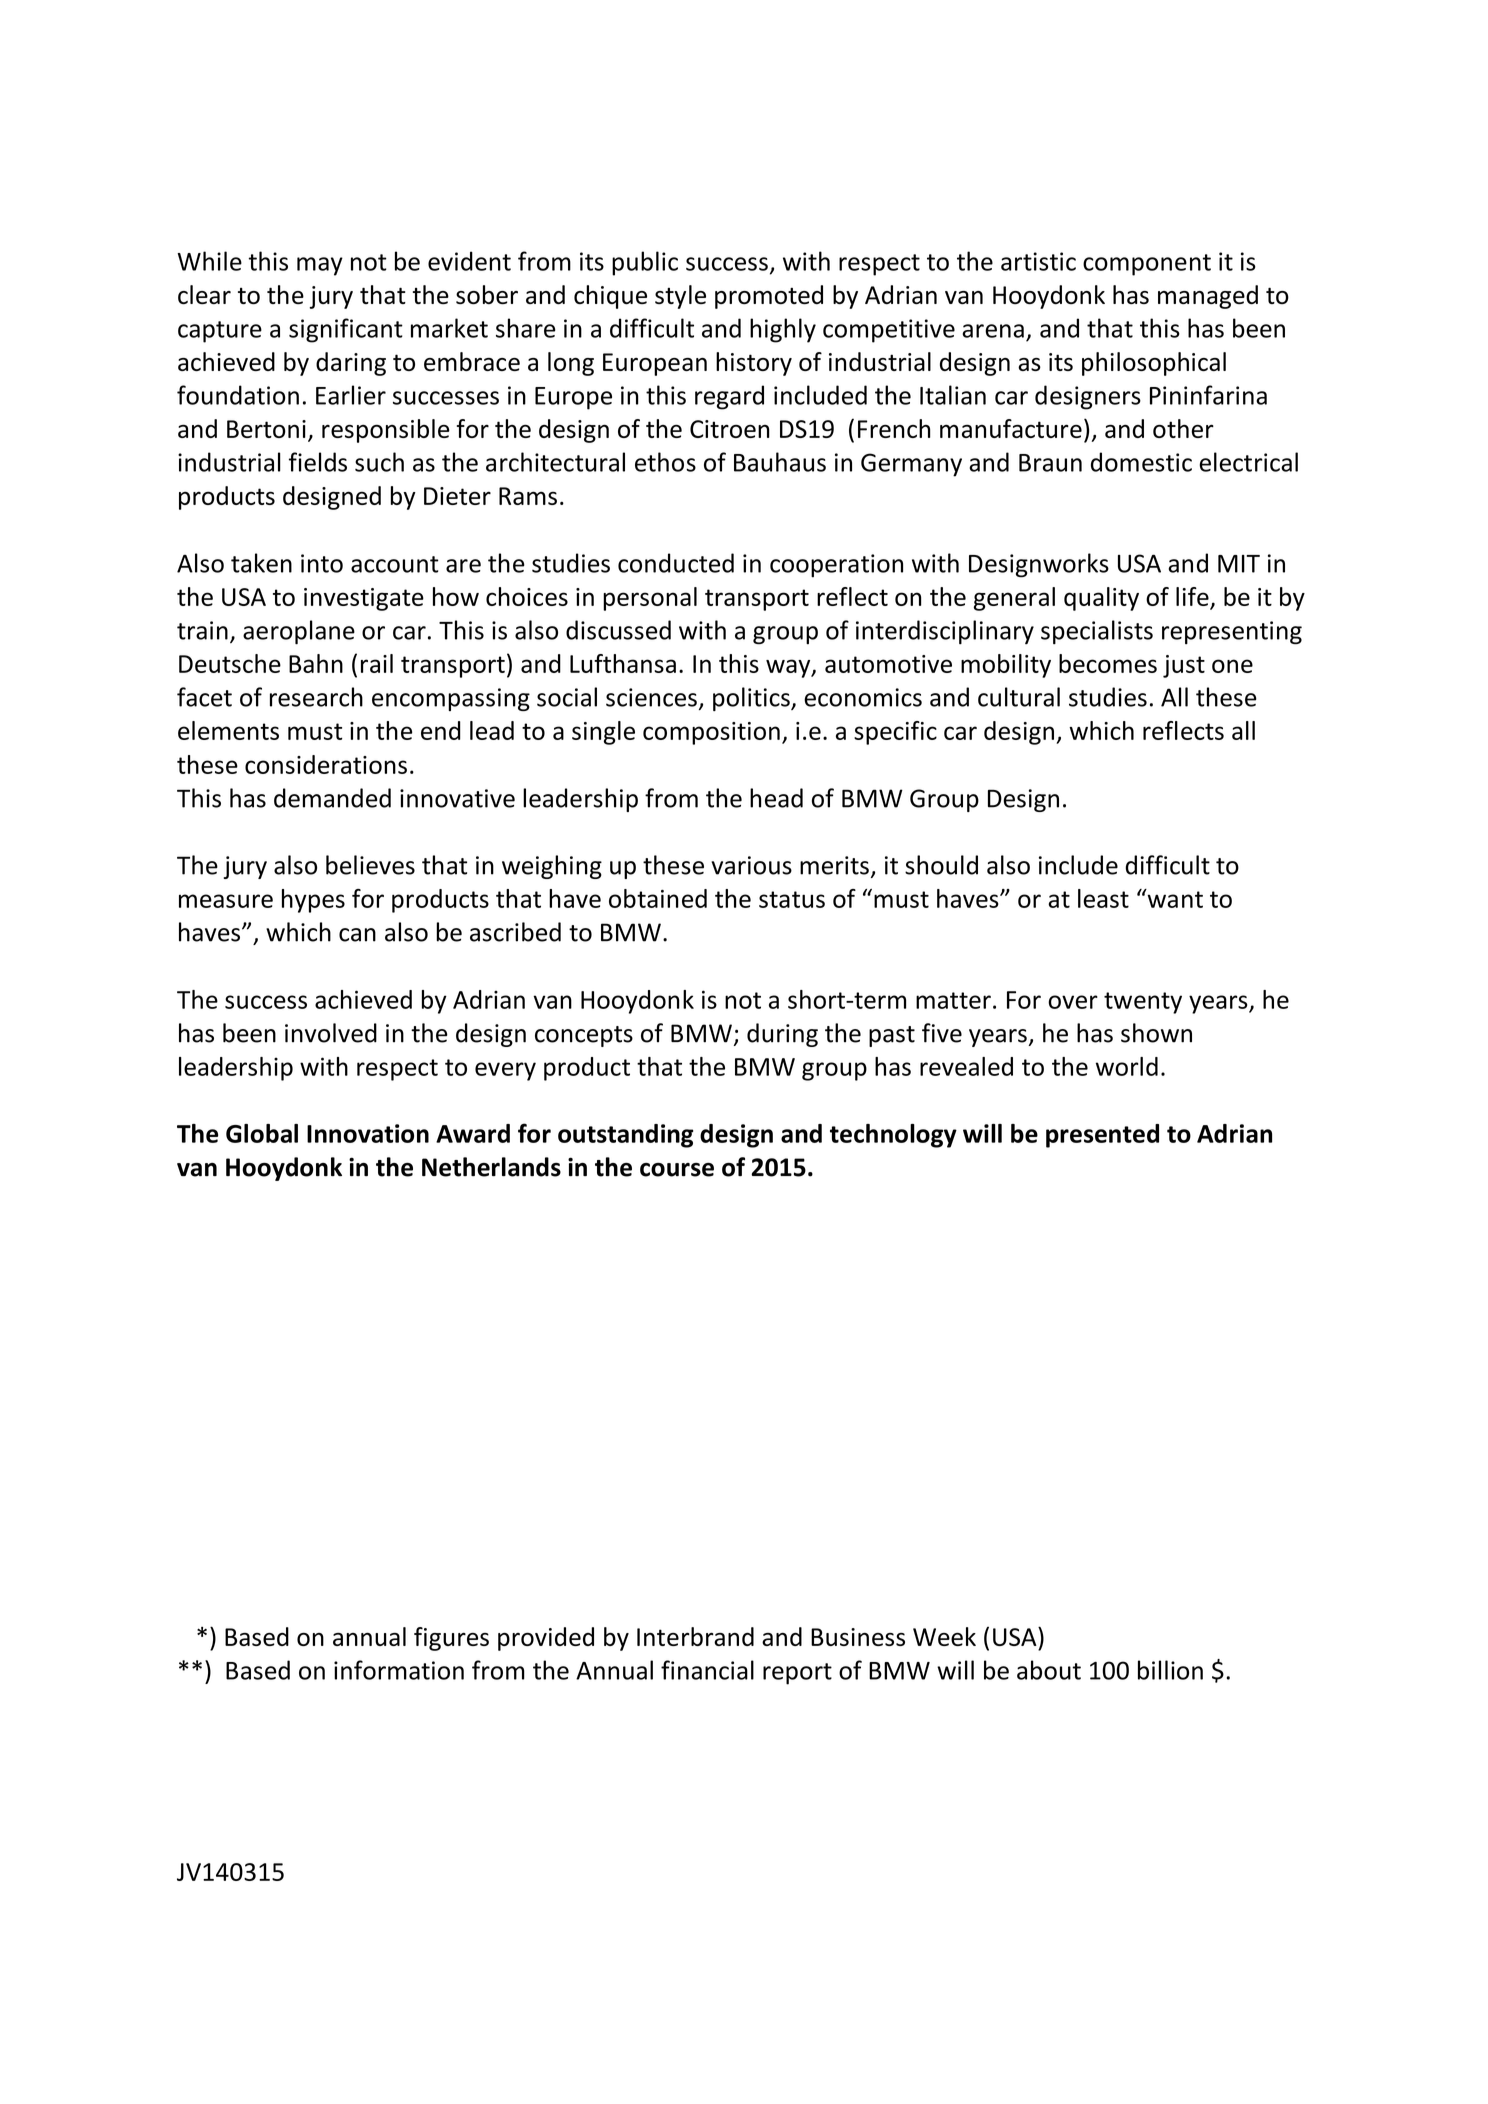 The image size is (1488, 2104). I want to click on presented, so click(1102, 1136).
